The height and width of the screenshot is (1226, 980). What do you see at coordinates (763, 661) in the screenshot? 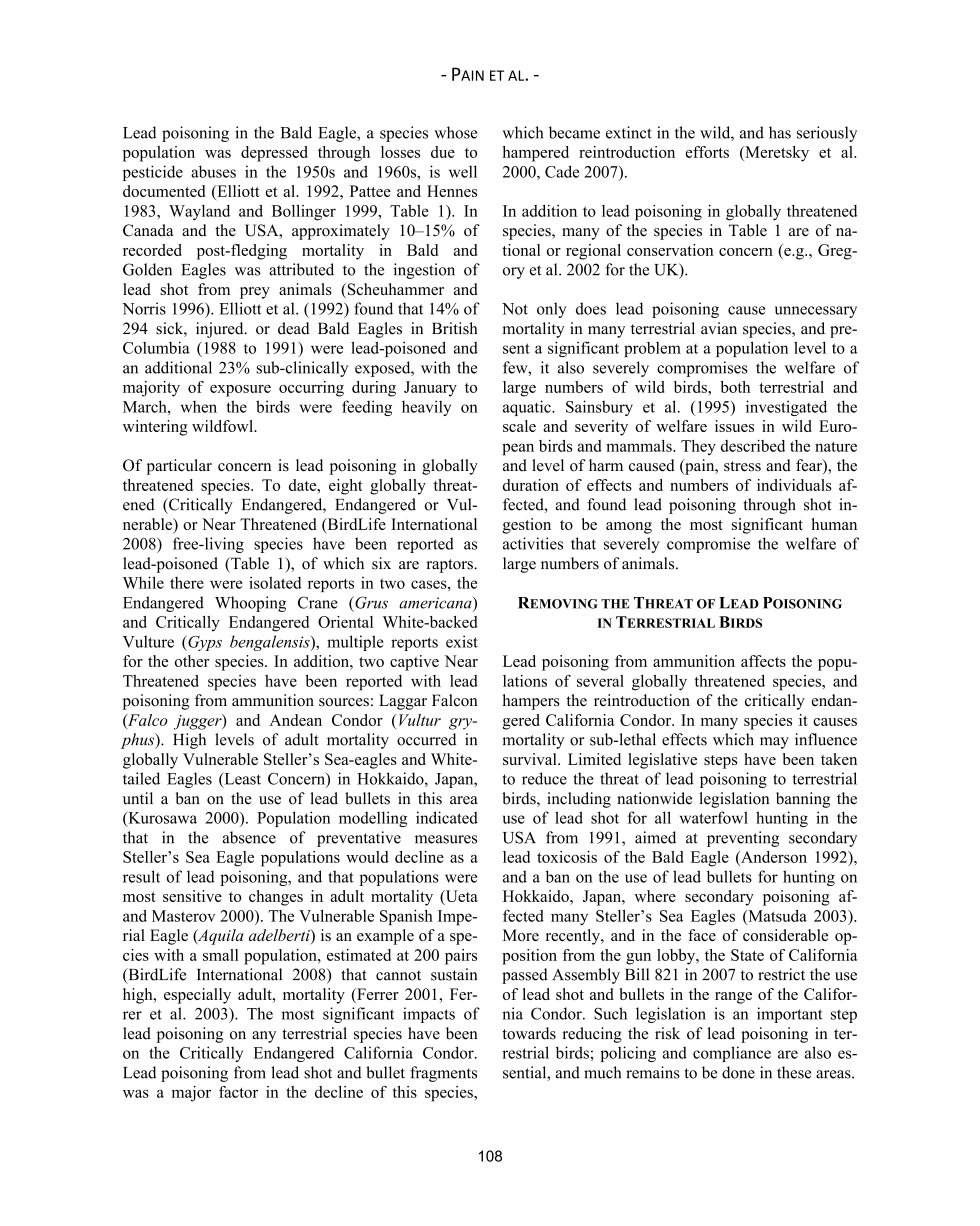
I see `affects` at bounding box center [763, 661].
